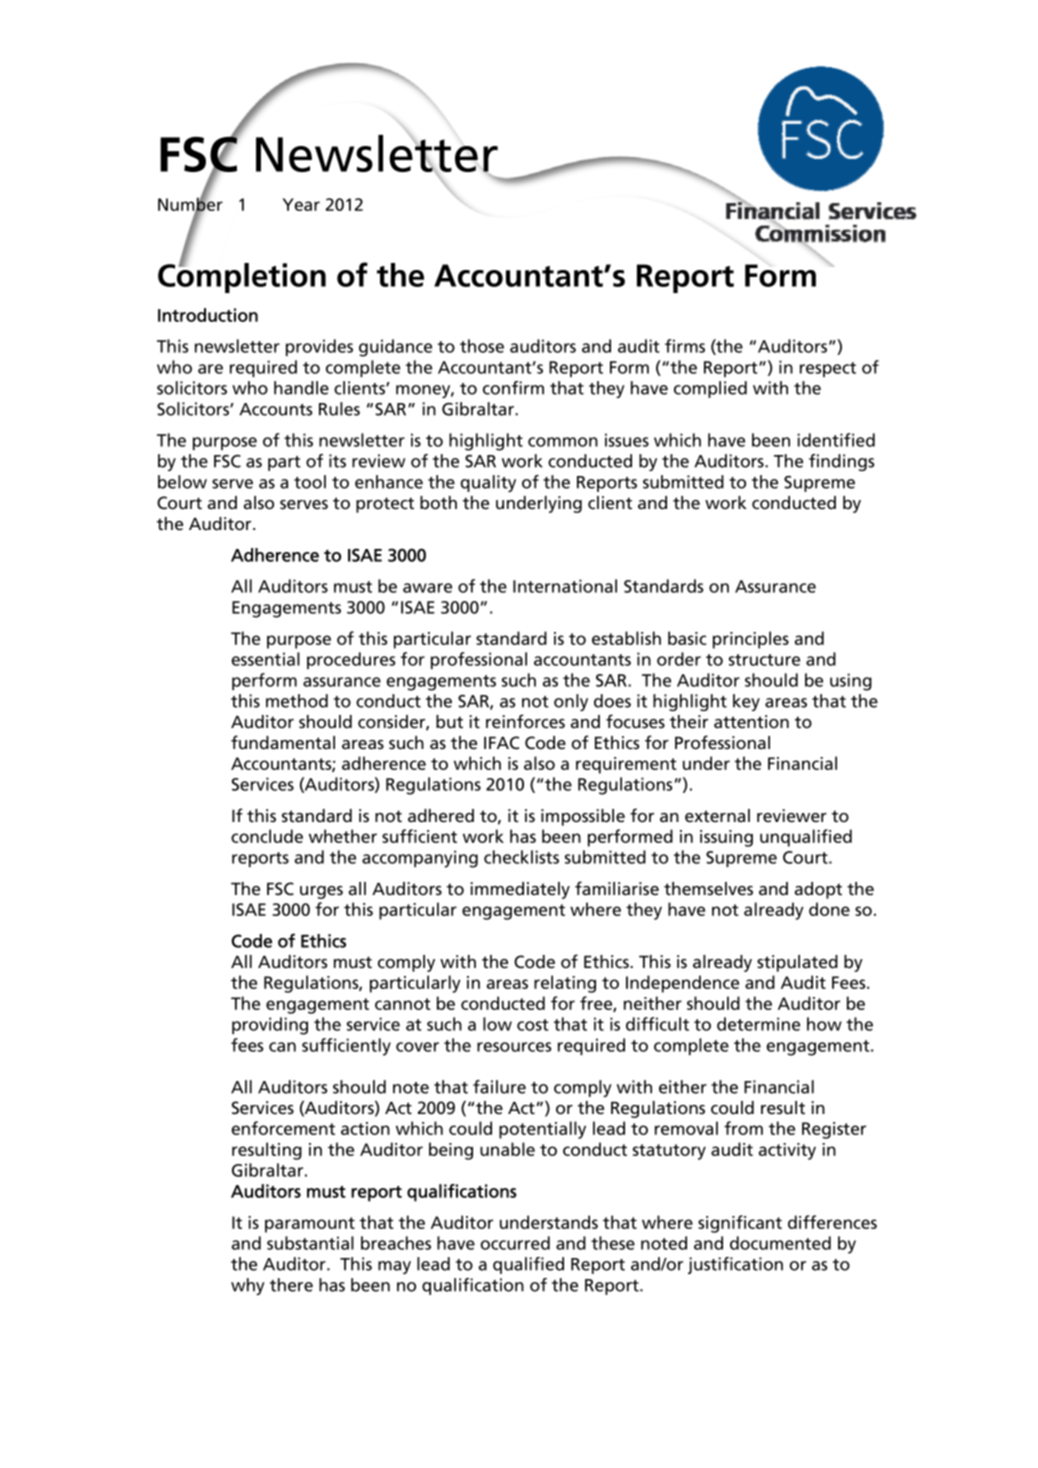 The height and width of the screenshot is (1468, 1038). Describe the element at coordinates (248, 1286) in the screenshot. I see `why` at that location.
